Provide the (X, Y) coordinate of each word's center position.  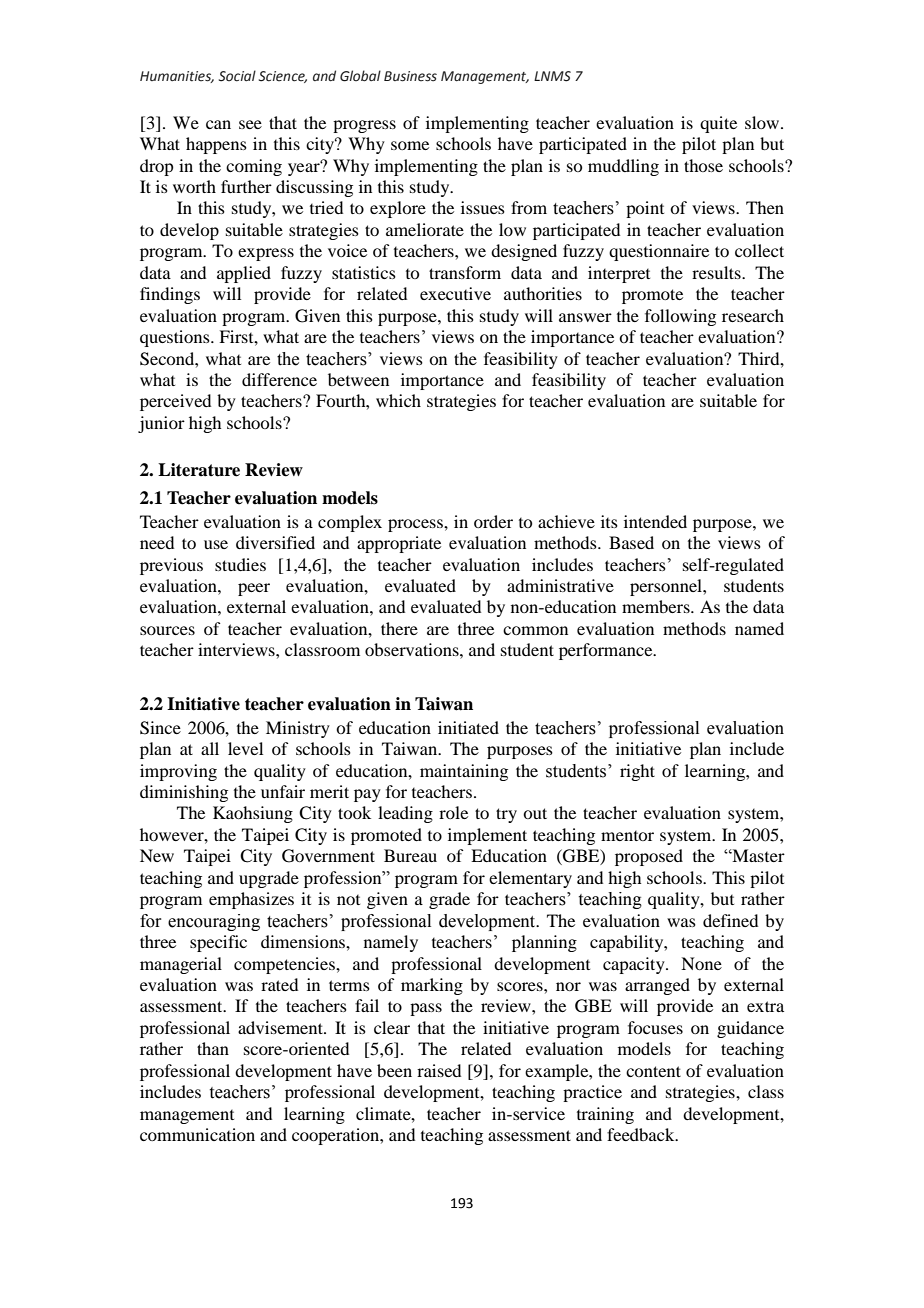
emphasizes (251, 900)
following (680, 317)
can (218, 124)
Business (410, 76)
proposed (649, 857)
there (399, 628)
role (453, 812)
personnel (667, 587)
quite (718, 124)
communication (197, 1134)
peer (254, 589)
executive (455, 293)
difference (279, 379)
